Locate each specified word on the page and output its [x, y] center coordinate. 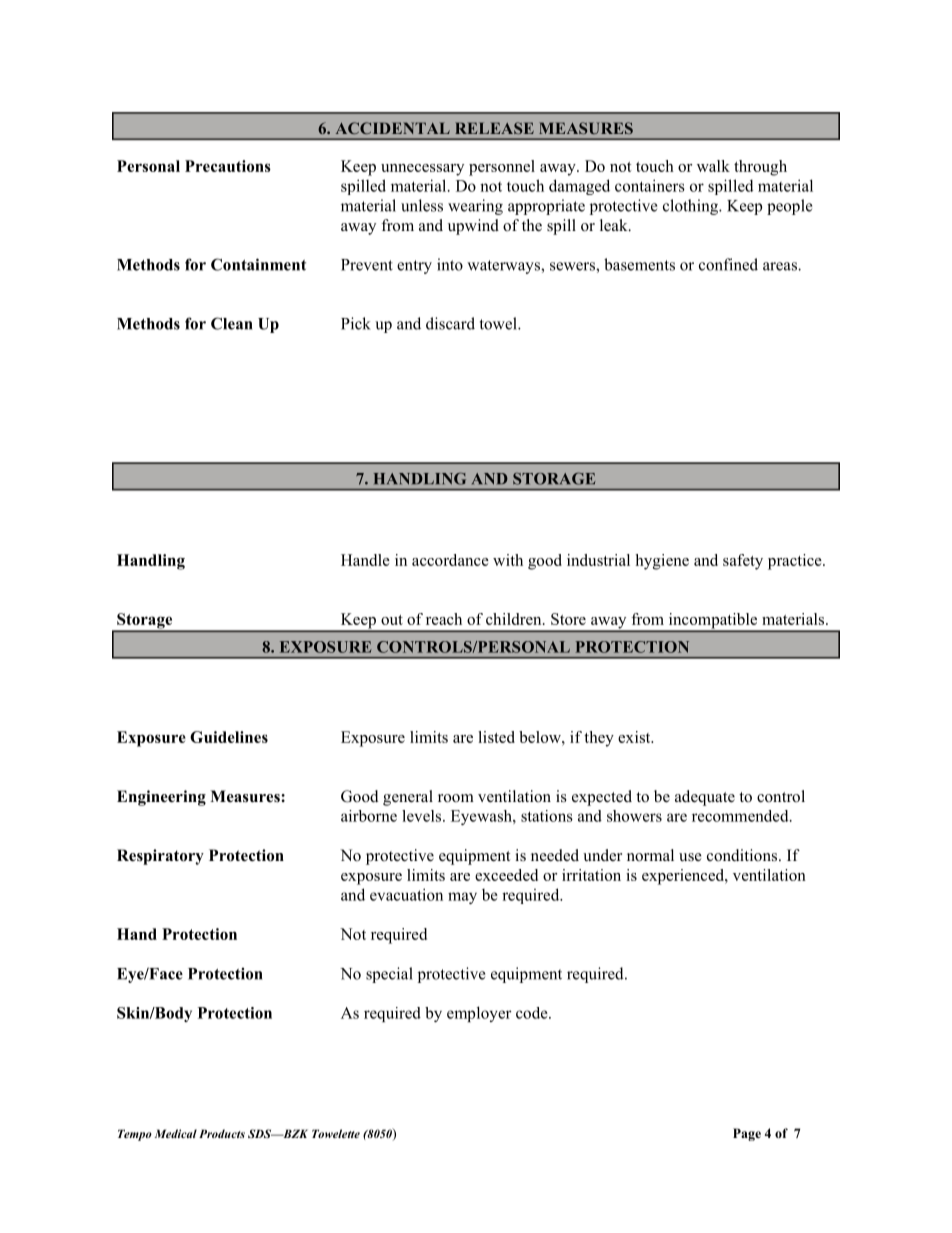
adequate [705, 798]
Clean [231, 323]
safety [743, 562]
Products [222, 1133]
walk [713, 166]
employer [479, 1014]
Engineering [161, 798]
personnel [502, 168]
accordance [450, 560]
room [456, 798]
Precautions [228, 166]
